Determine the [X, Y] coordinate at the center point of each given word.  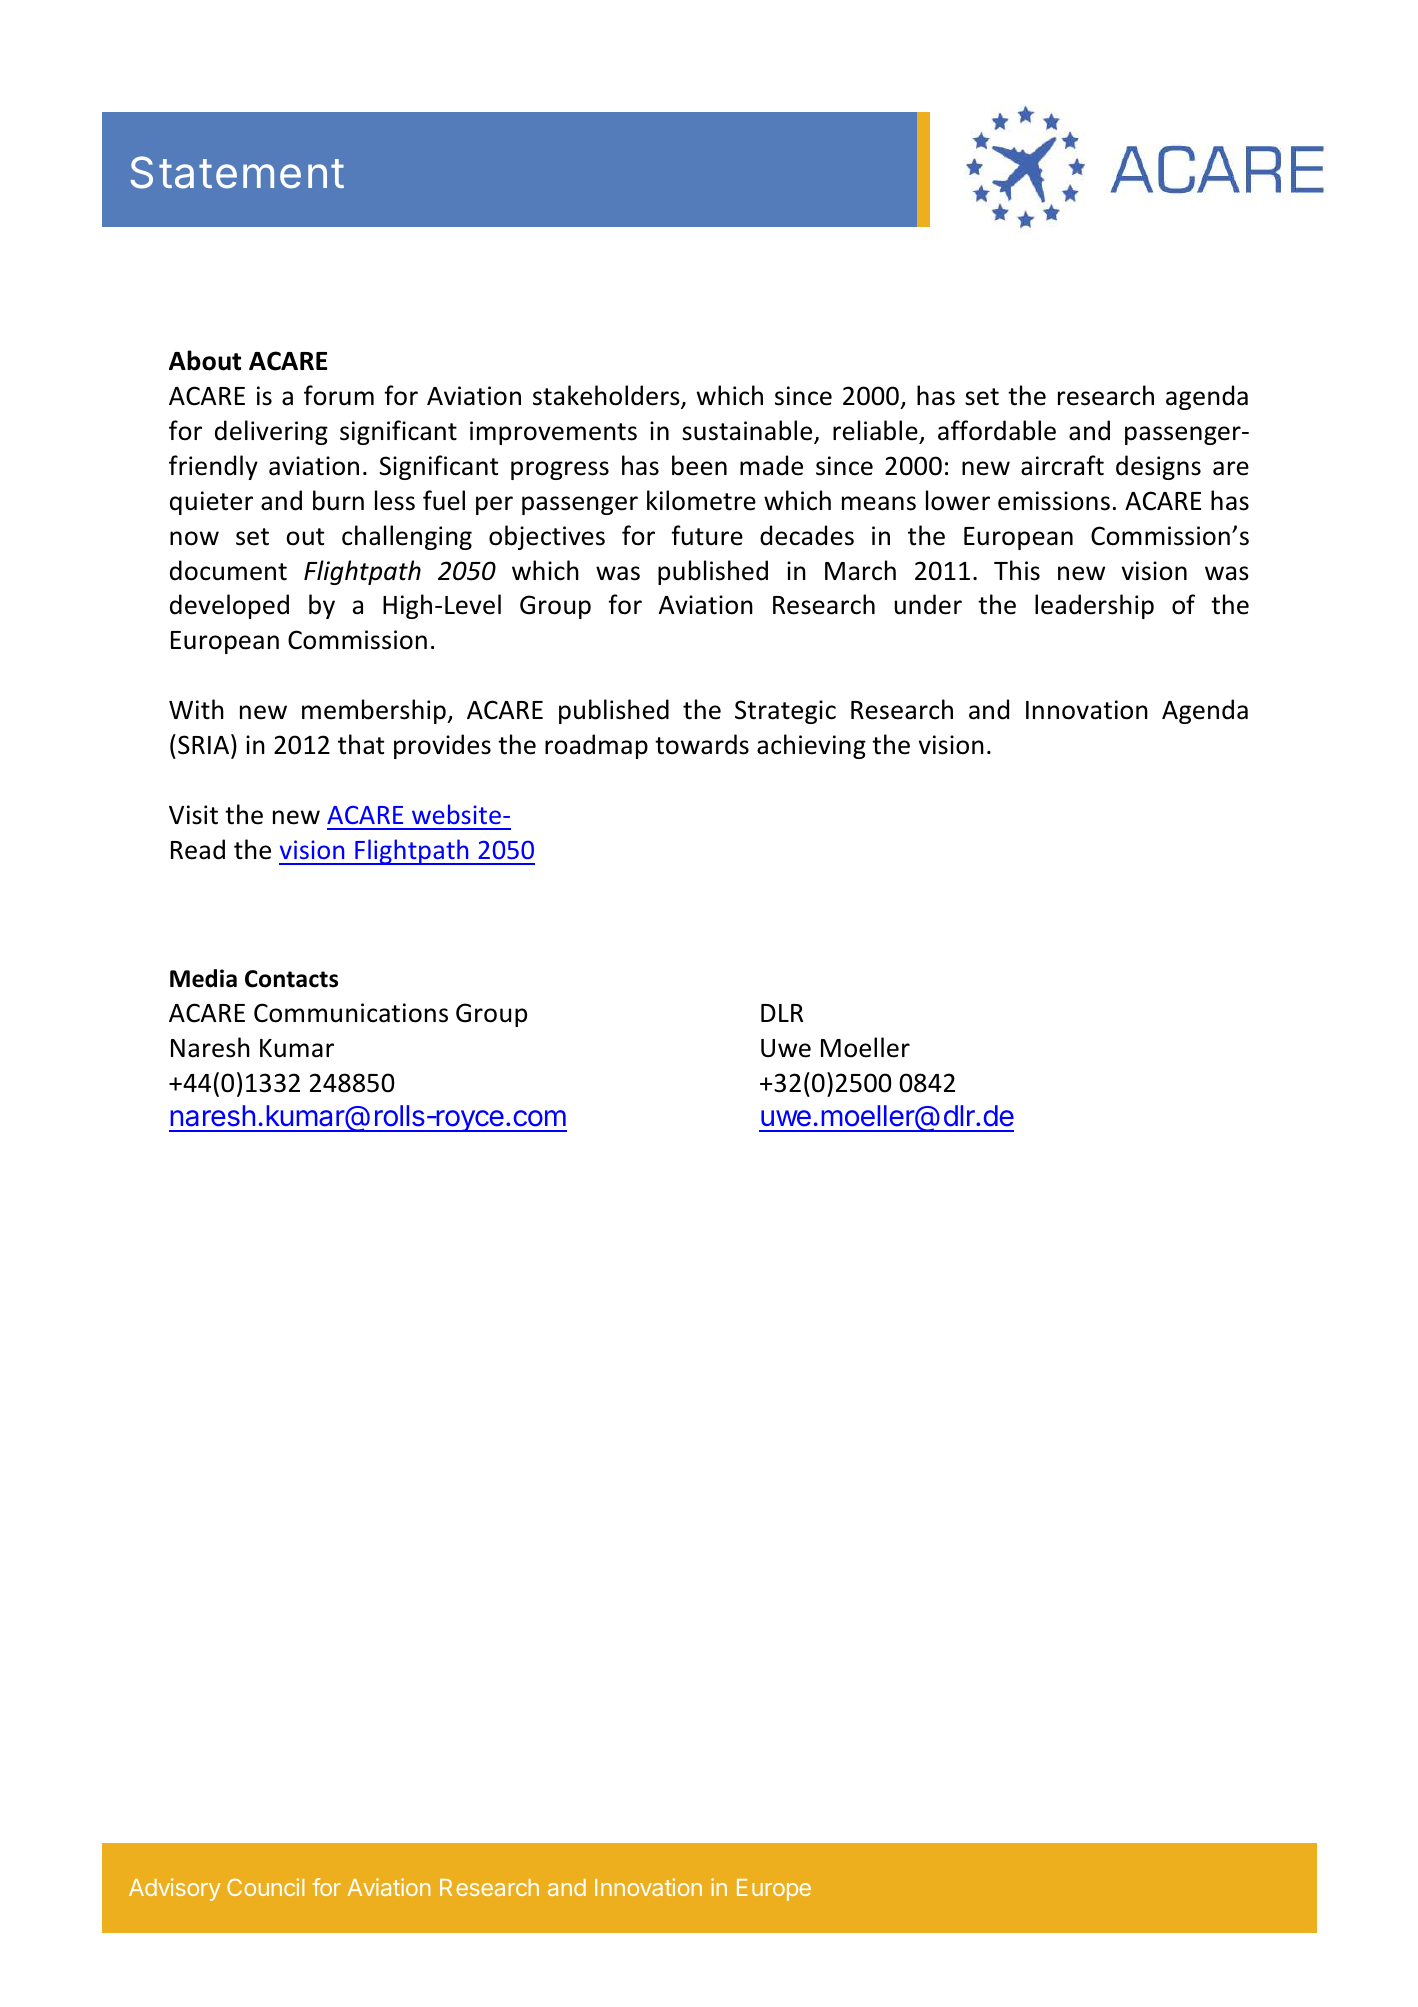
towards [702, 744]
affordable [997, 430]
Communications [351, 1013]
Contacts [291, 979]
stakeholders [607, 396]
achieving [811, 746]
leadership [1094, 606]
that [361, 744]
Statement [237, 172]
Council [265, 1887]
